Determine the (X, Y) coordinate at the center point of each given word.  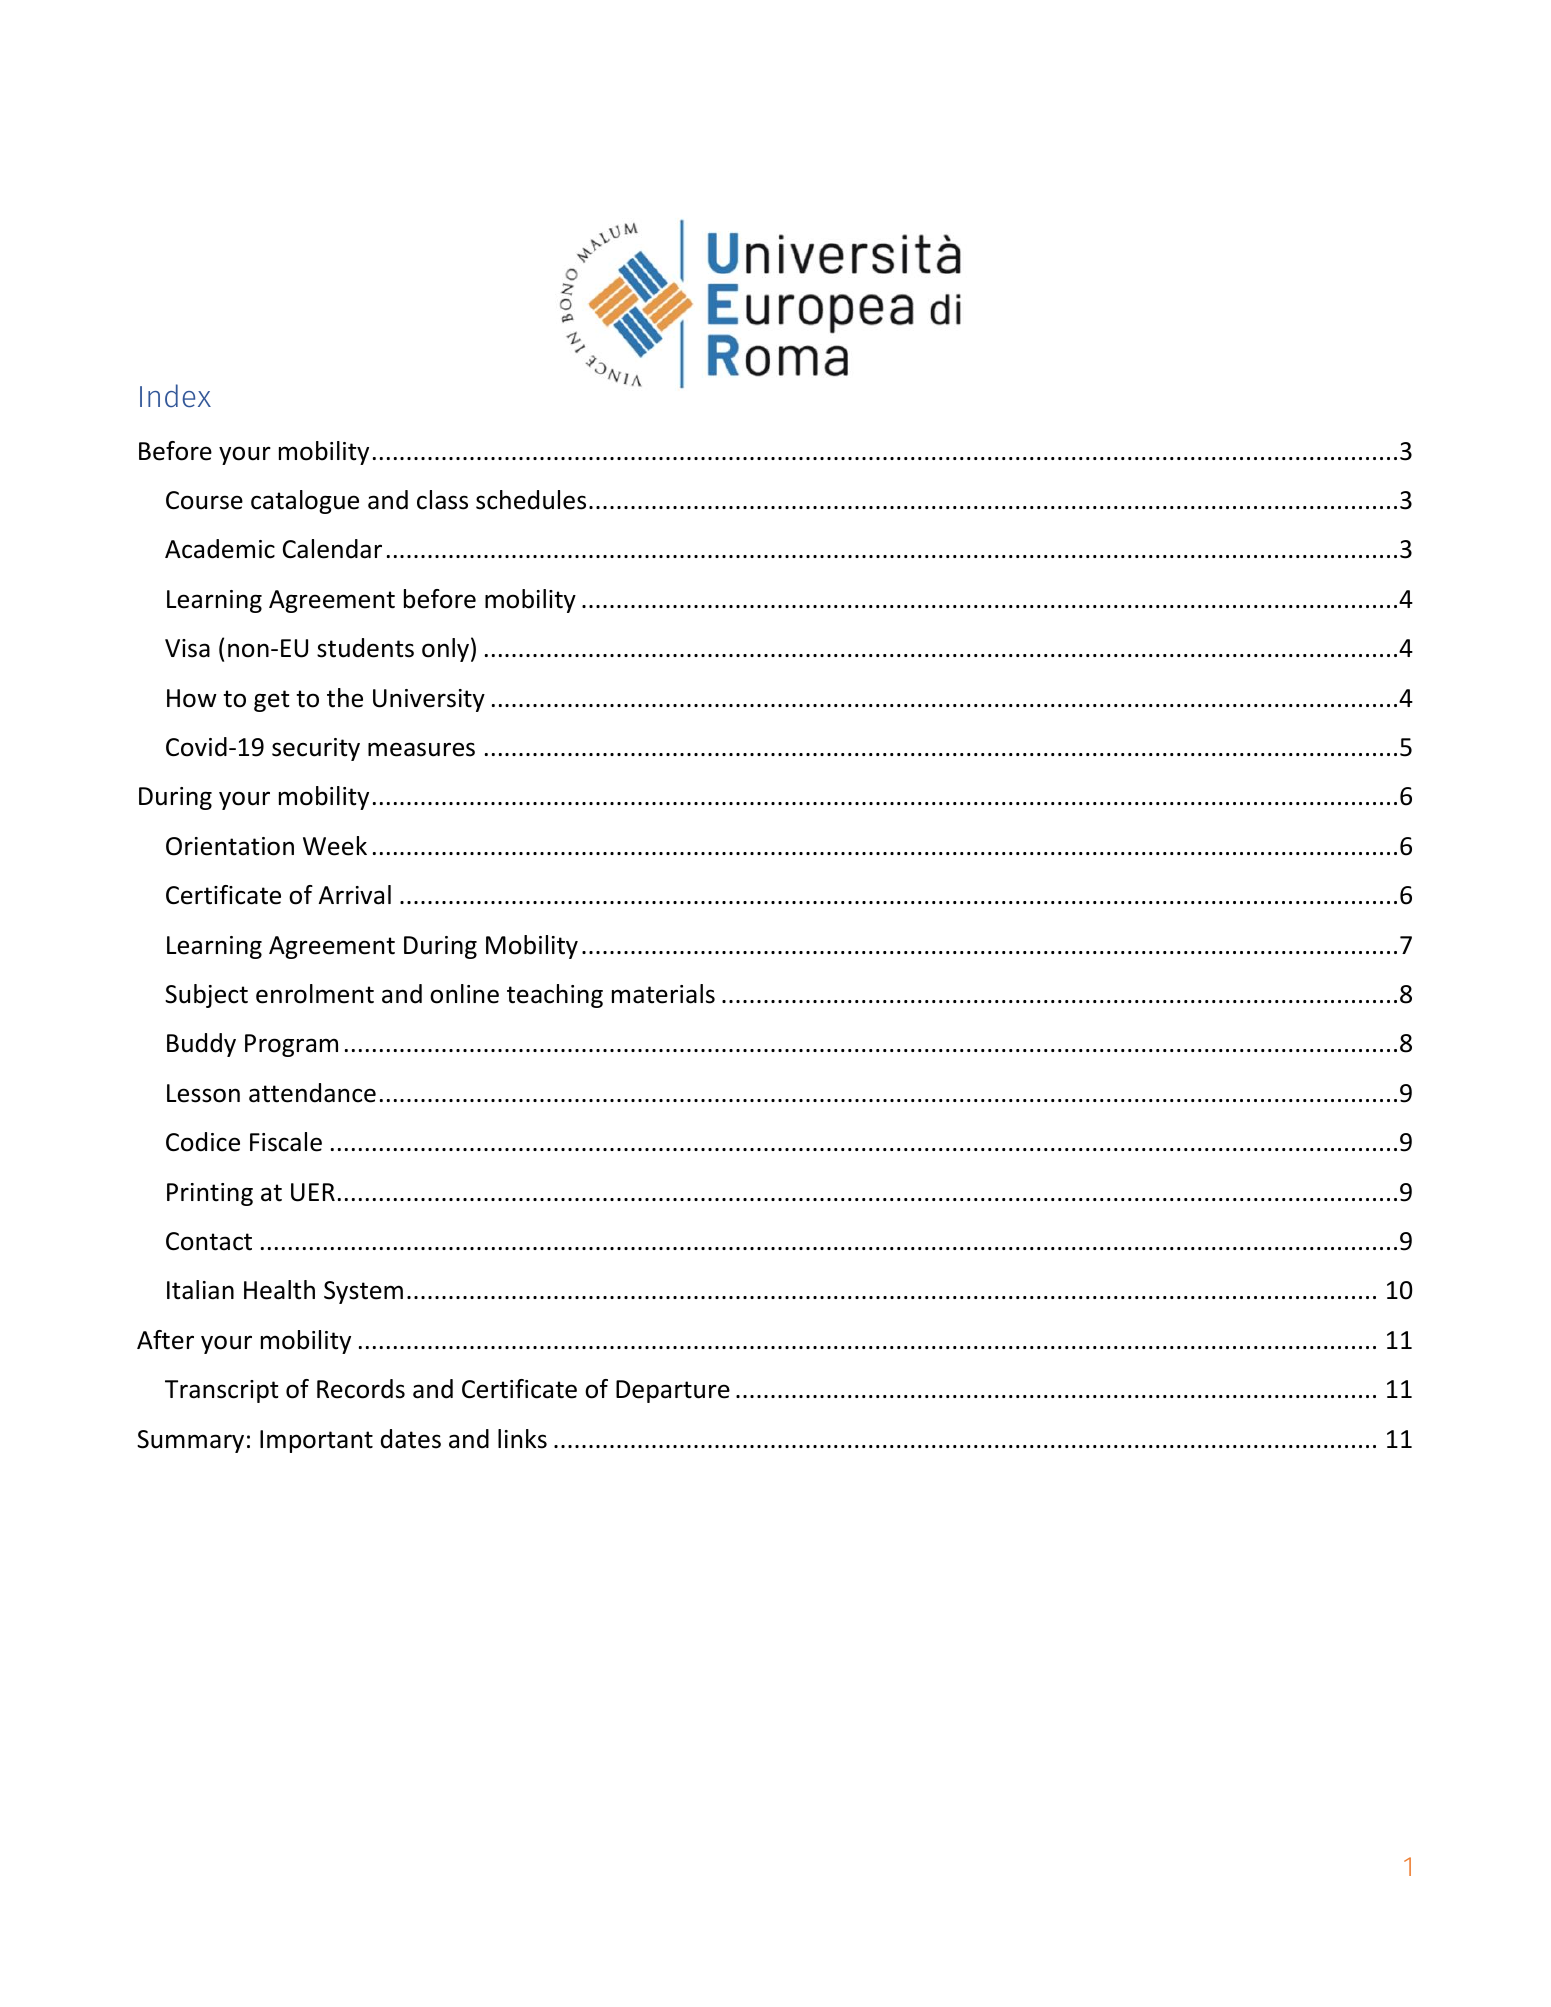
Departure (673, 1391)
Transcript (222, 1391)
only (445, 650)
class (442, 500)
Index (175, 396)
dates (411, 1439)
